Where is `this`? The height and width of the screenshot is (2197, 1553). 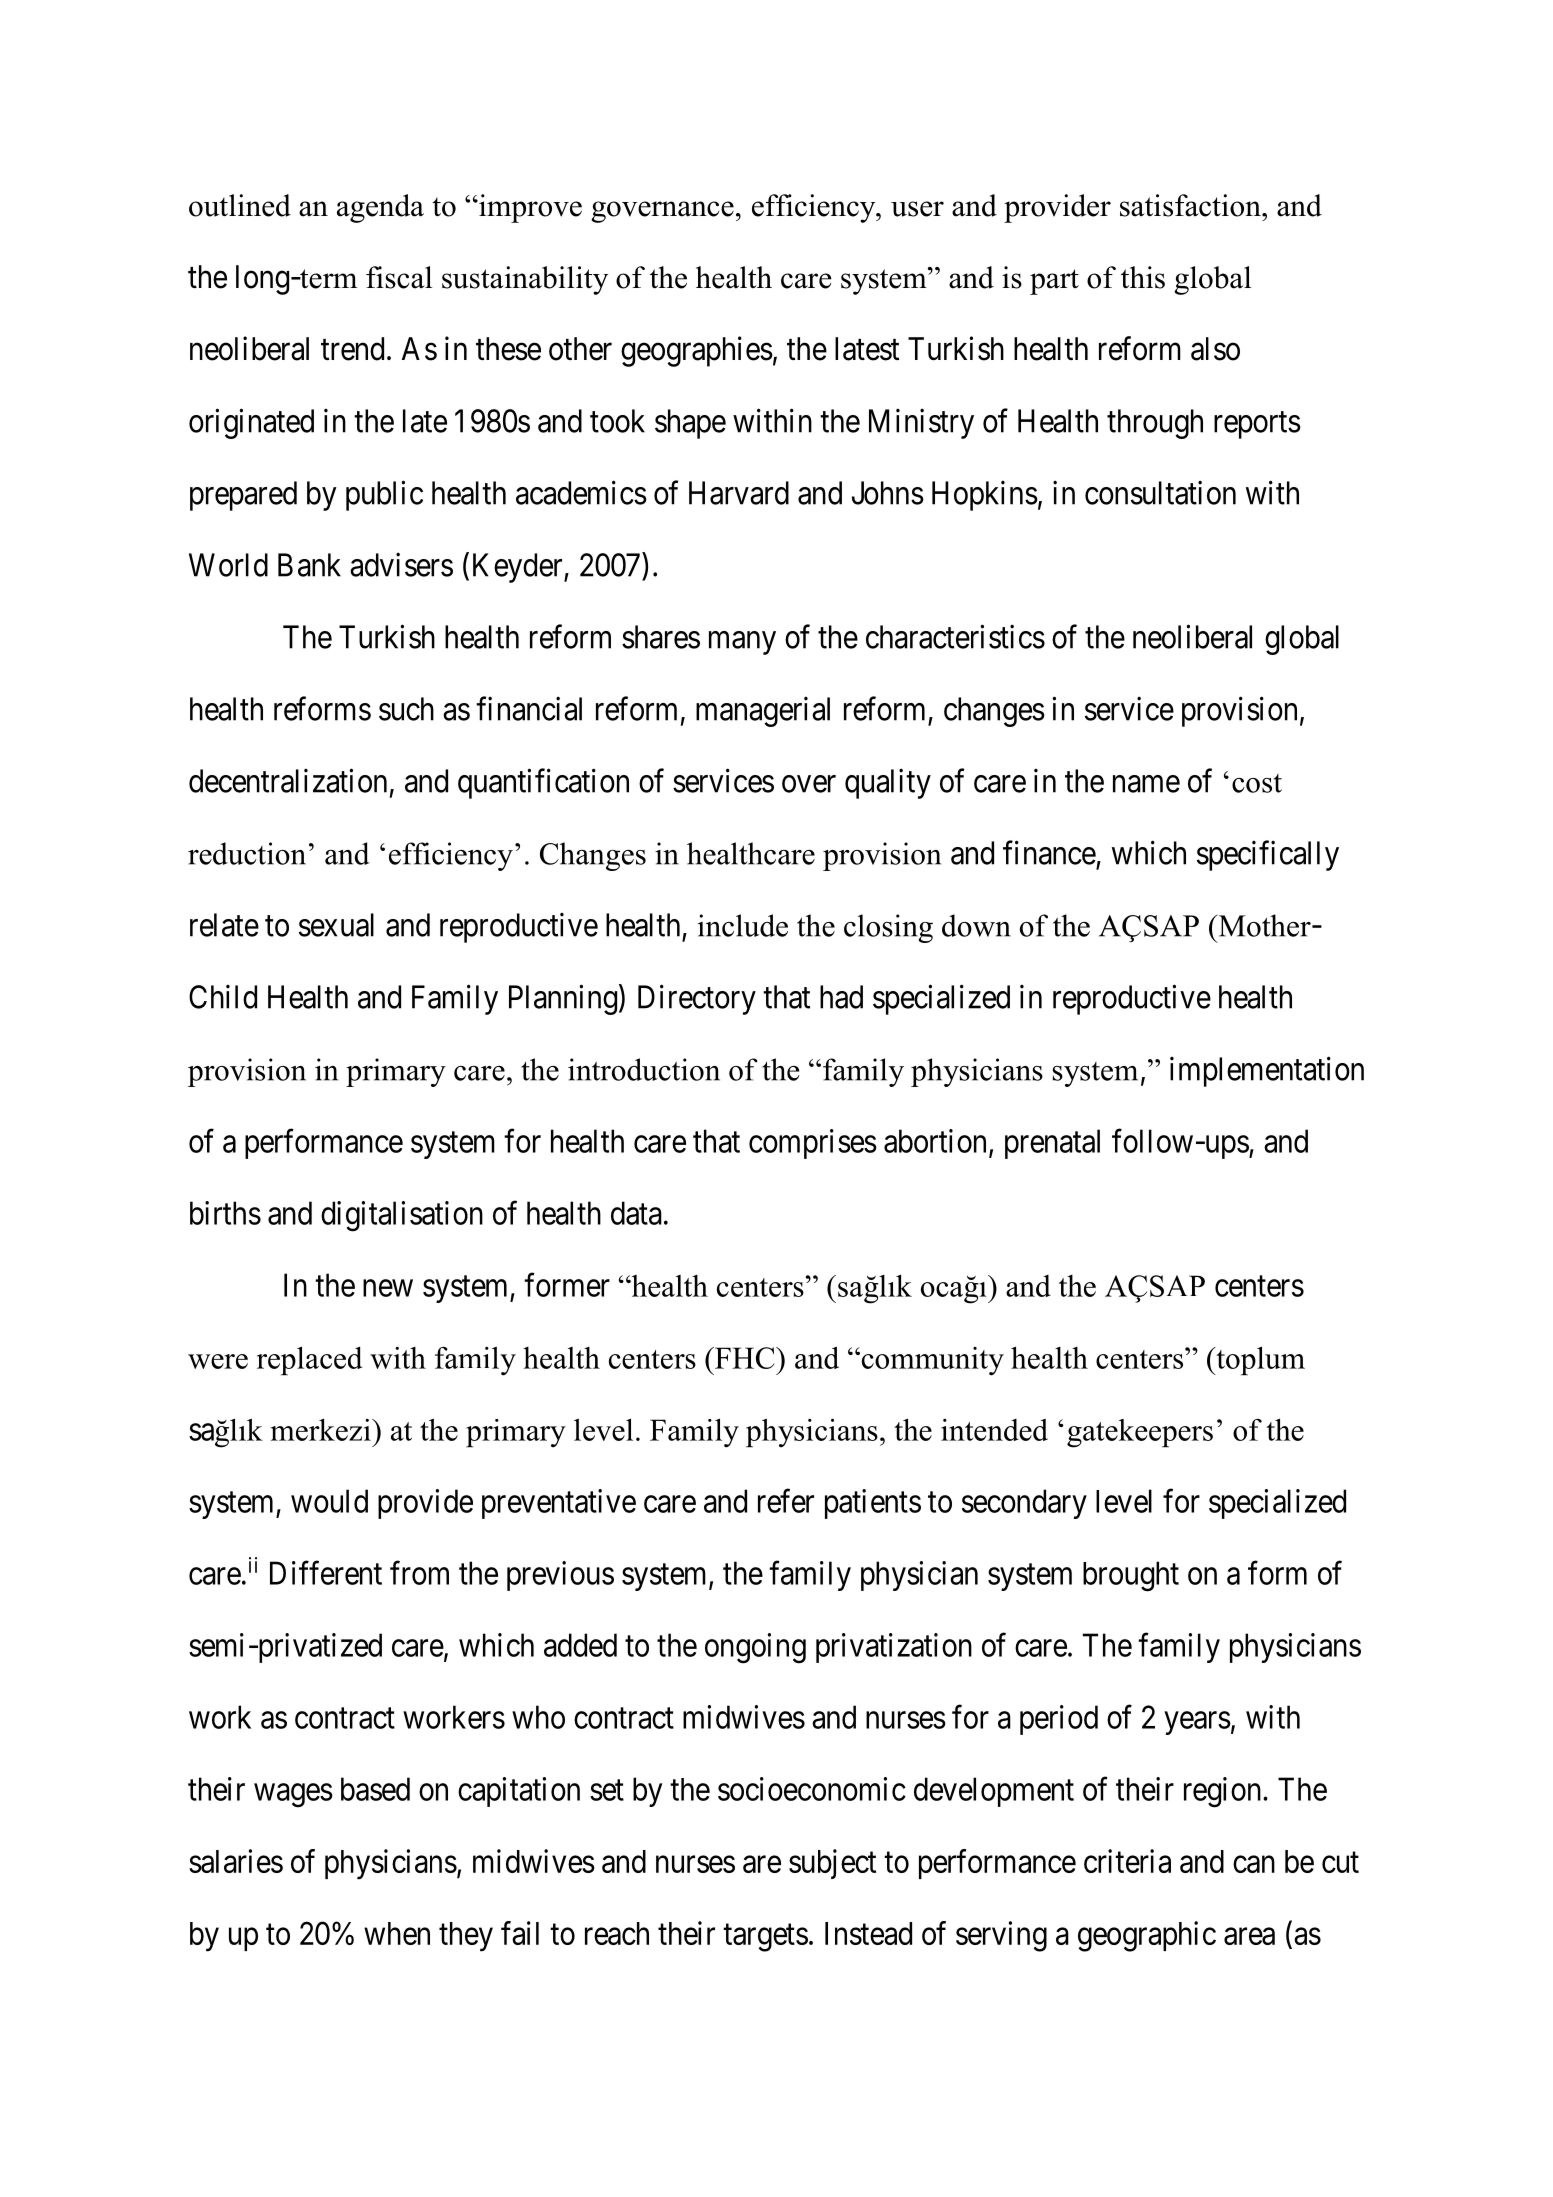
this is located at coordinates (1143, 277).
